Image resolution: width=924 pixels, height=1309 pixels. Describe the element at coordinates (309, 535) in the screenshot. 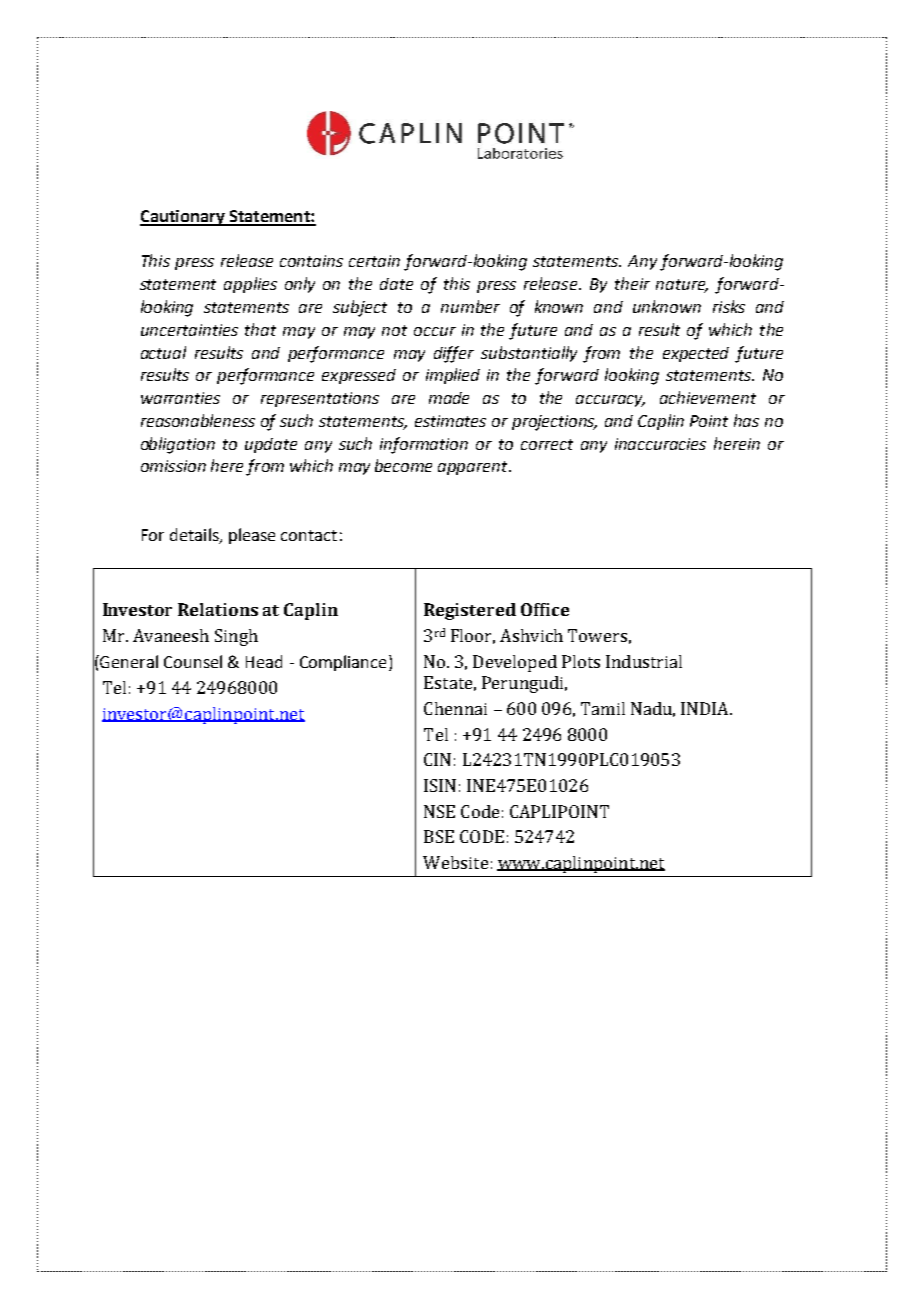

I see `contact` at that location.
